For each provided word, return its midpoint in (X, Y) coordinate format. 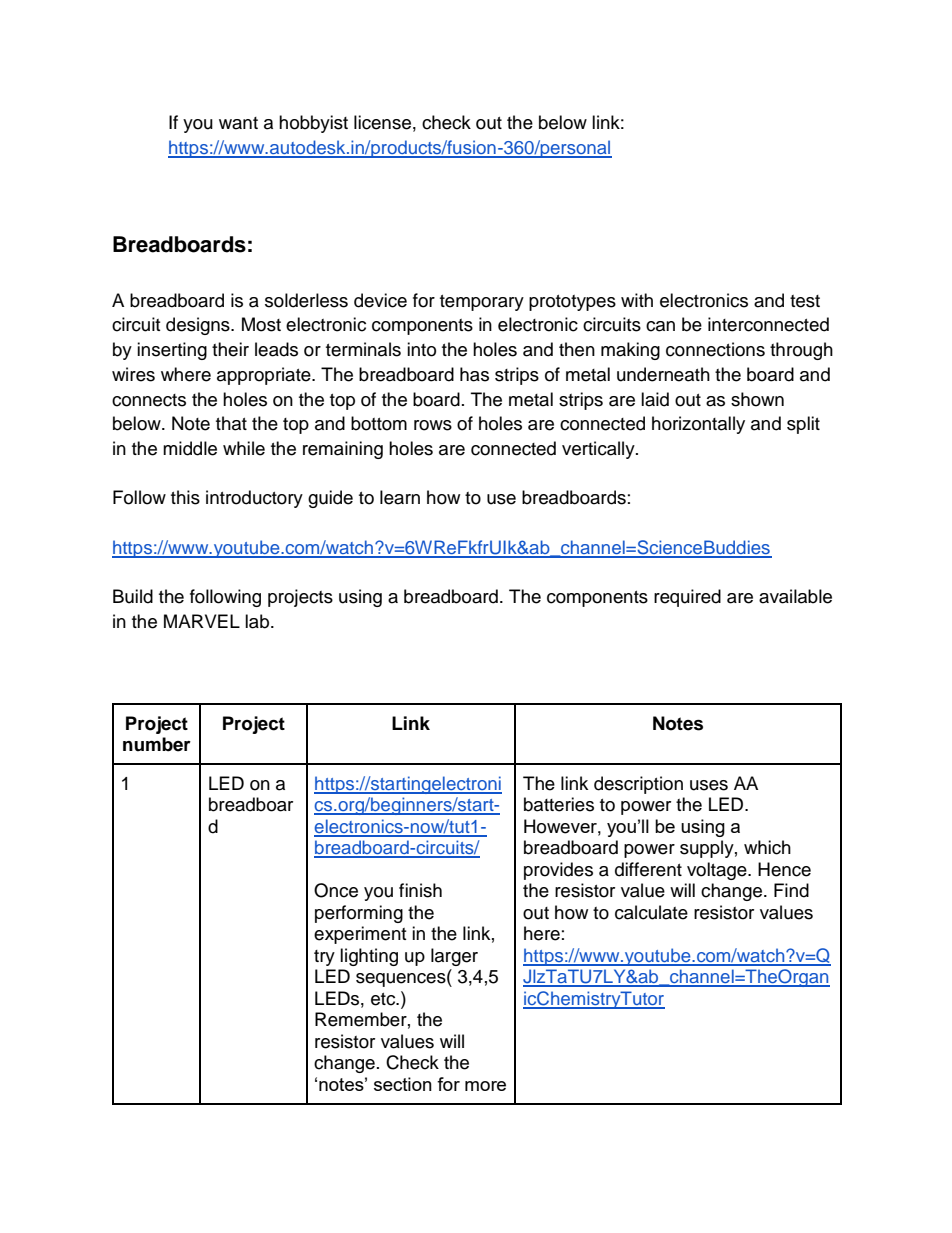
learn (400, 497)
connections (715, 349)
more (485, 1086)
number (157, 744)
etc (384, 999)
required (687, 598)
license (382, 122)
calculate (651, 912)
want (238, 123)
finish (420, 890)
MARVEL (202, 621)
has (474, 374)
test (805, 301)
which (767, 847)
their (230, 349)
